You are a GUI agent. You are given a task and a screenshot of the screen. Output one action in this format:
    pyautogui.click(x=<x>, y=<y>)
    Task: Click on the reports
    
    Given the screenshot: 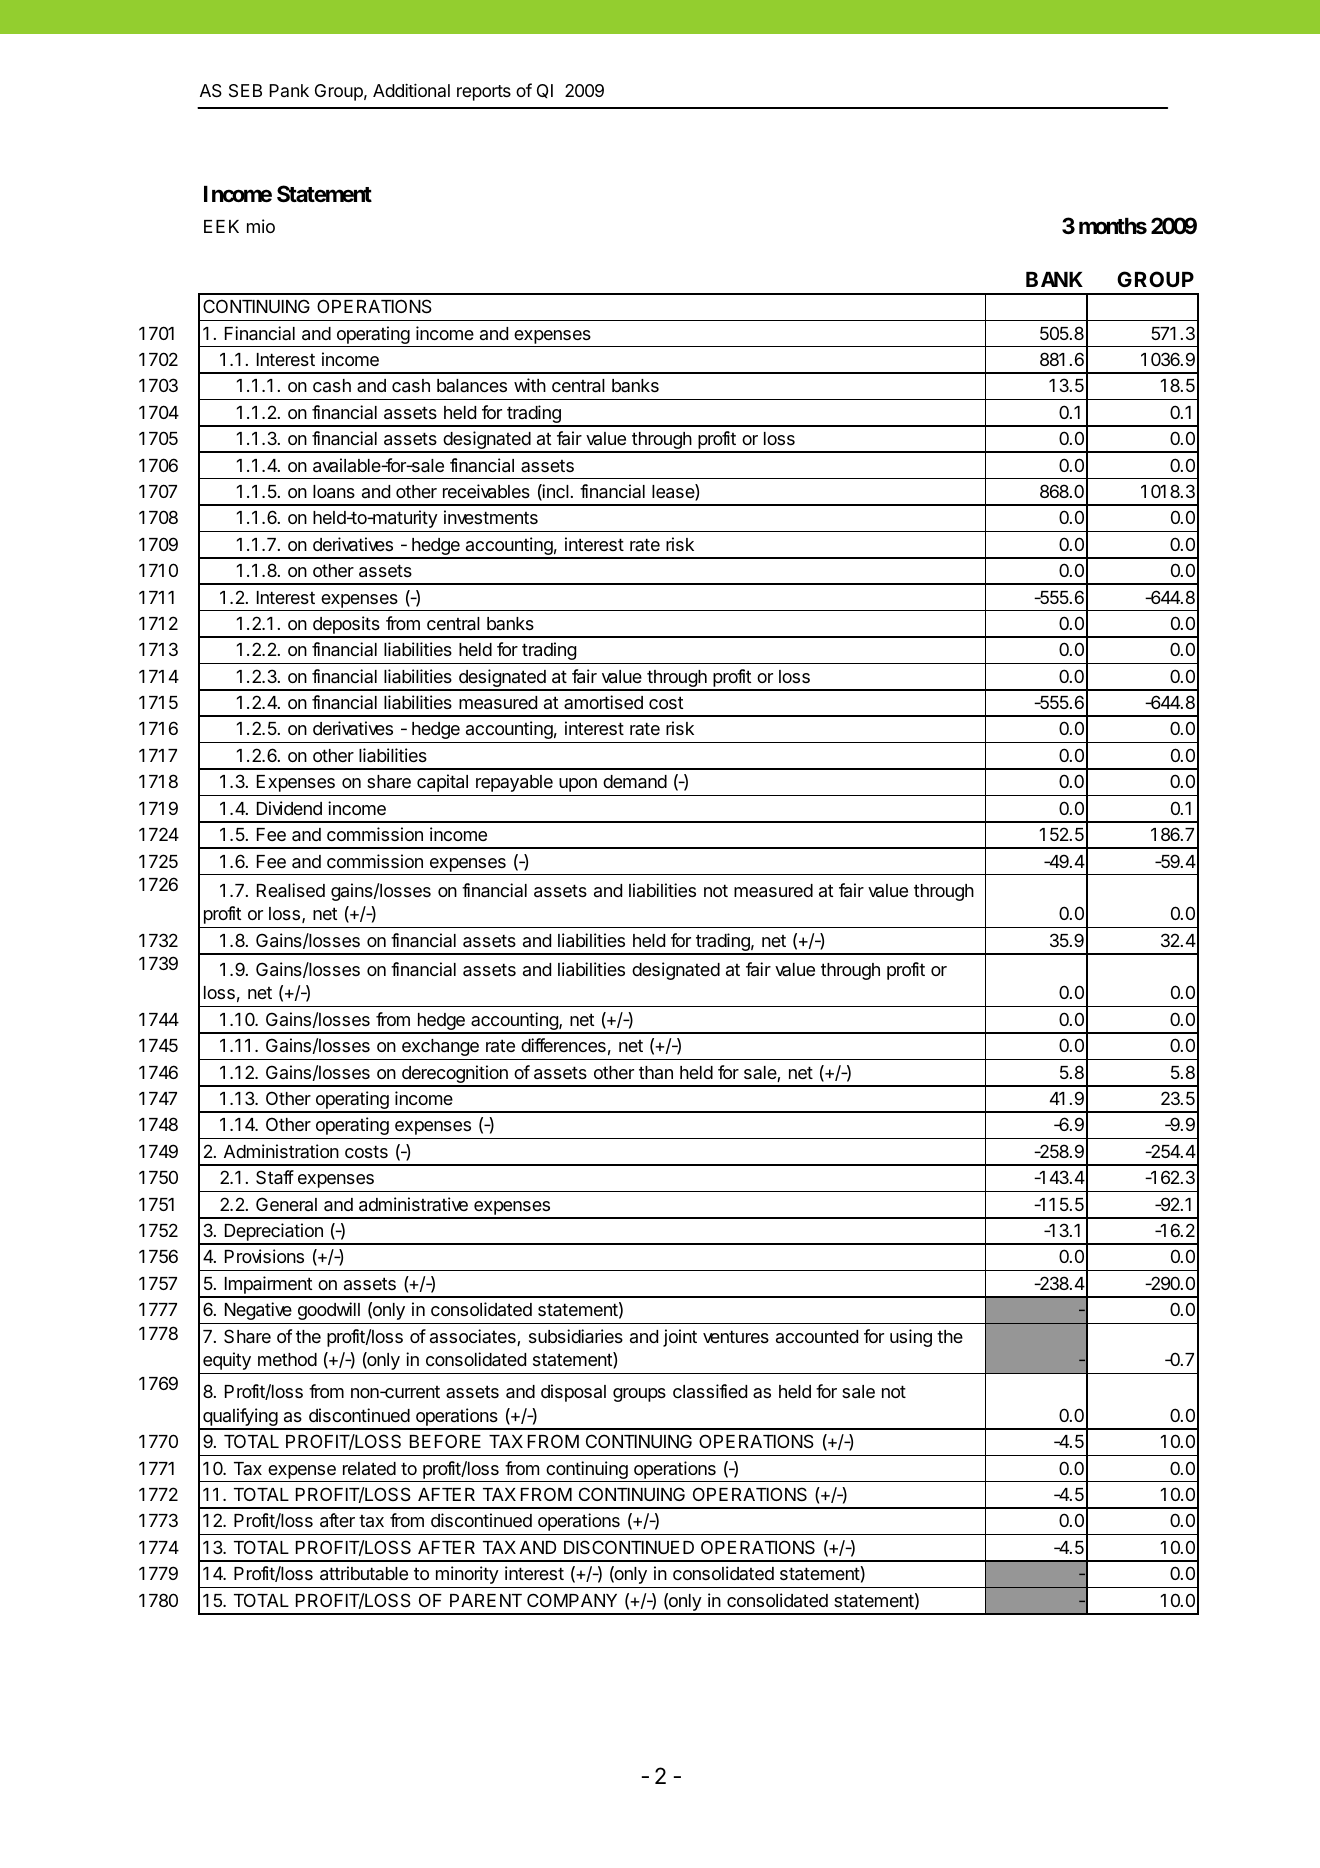 What is the action you would take?
    pyautogui.click(x=484, y=93)
